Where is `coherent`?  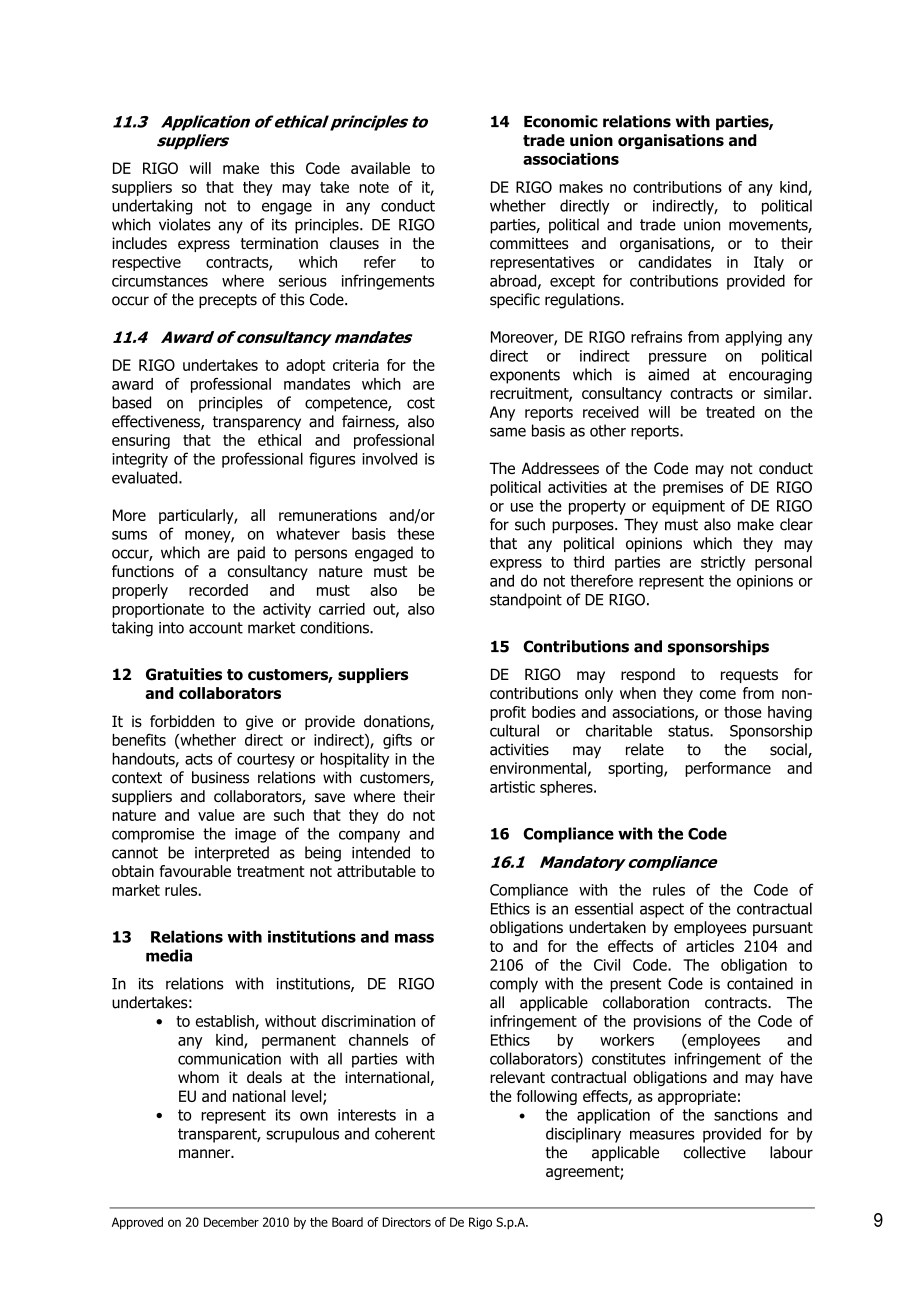 coherent is located at coordinates (405, 1133).
